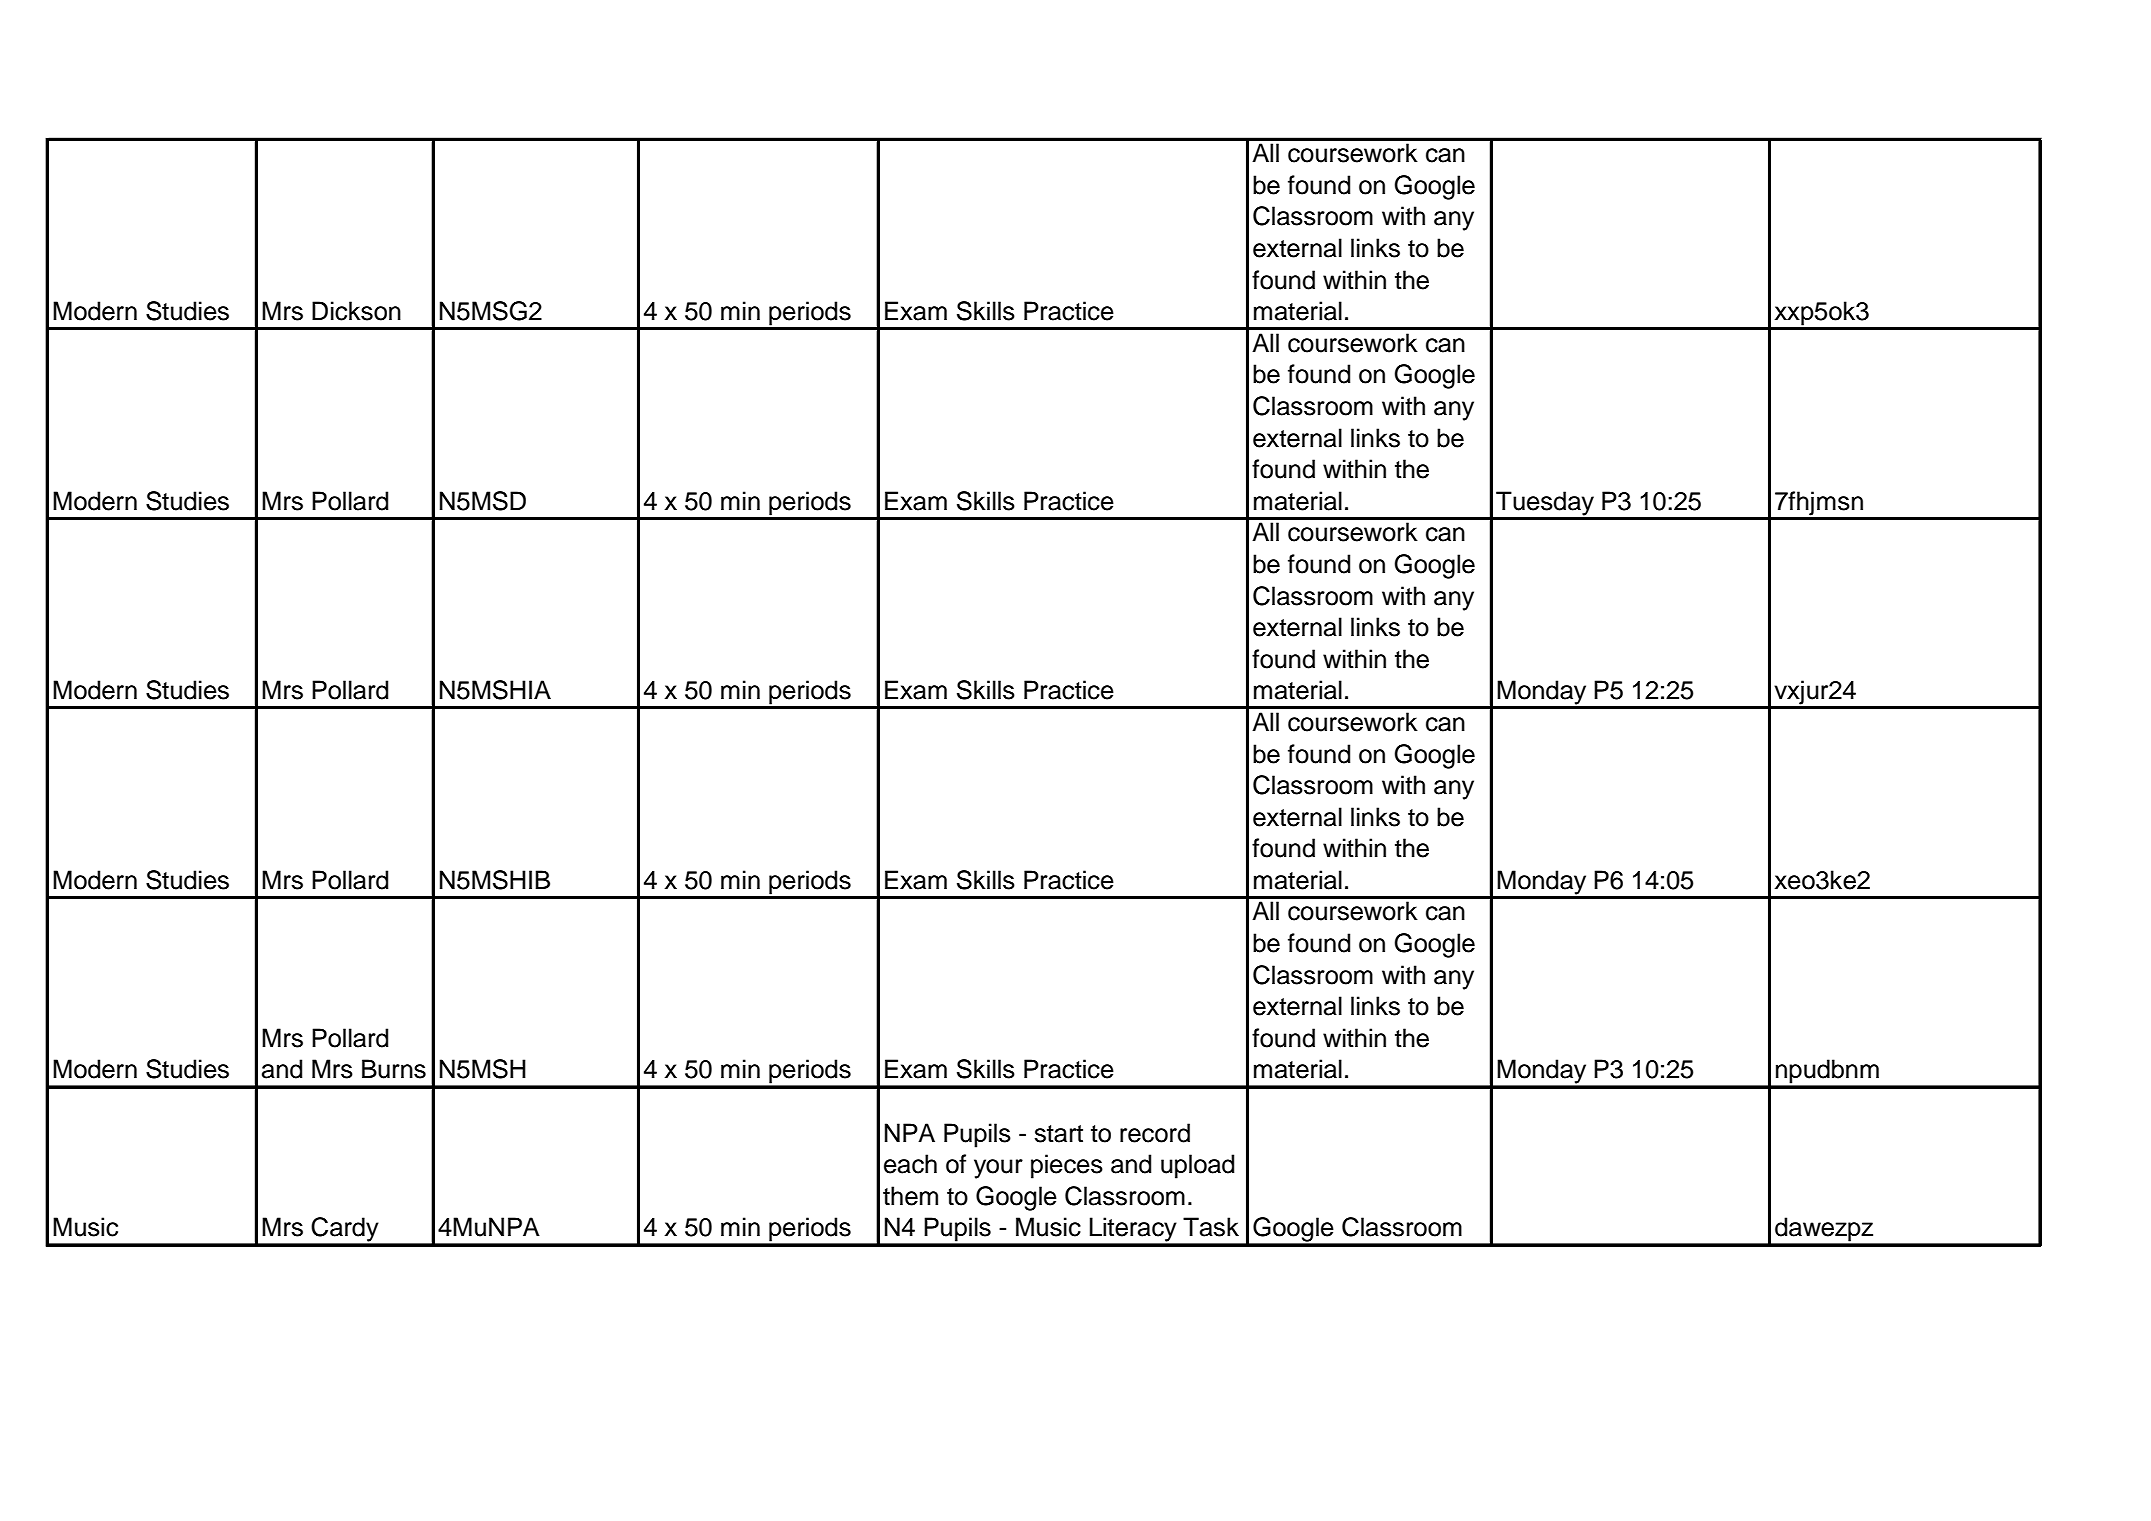 This screenshot has width=2151, height=1521. What do you see at coordinates (1155, 1133) in the screenshot?
I see `record` at bounding box center [1155, 1133].
